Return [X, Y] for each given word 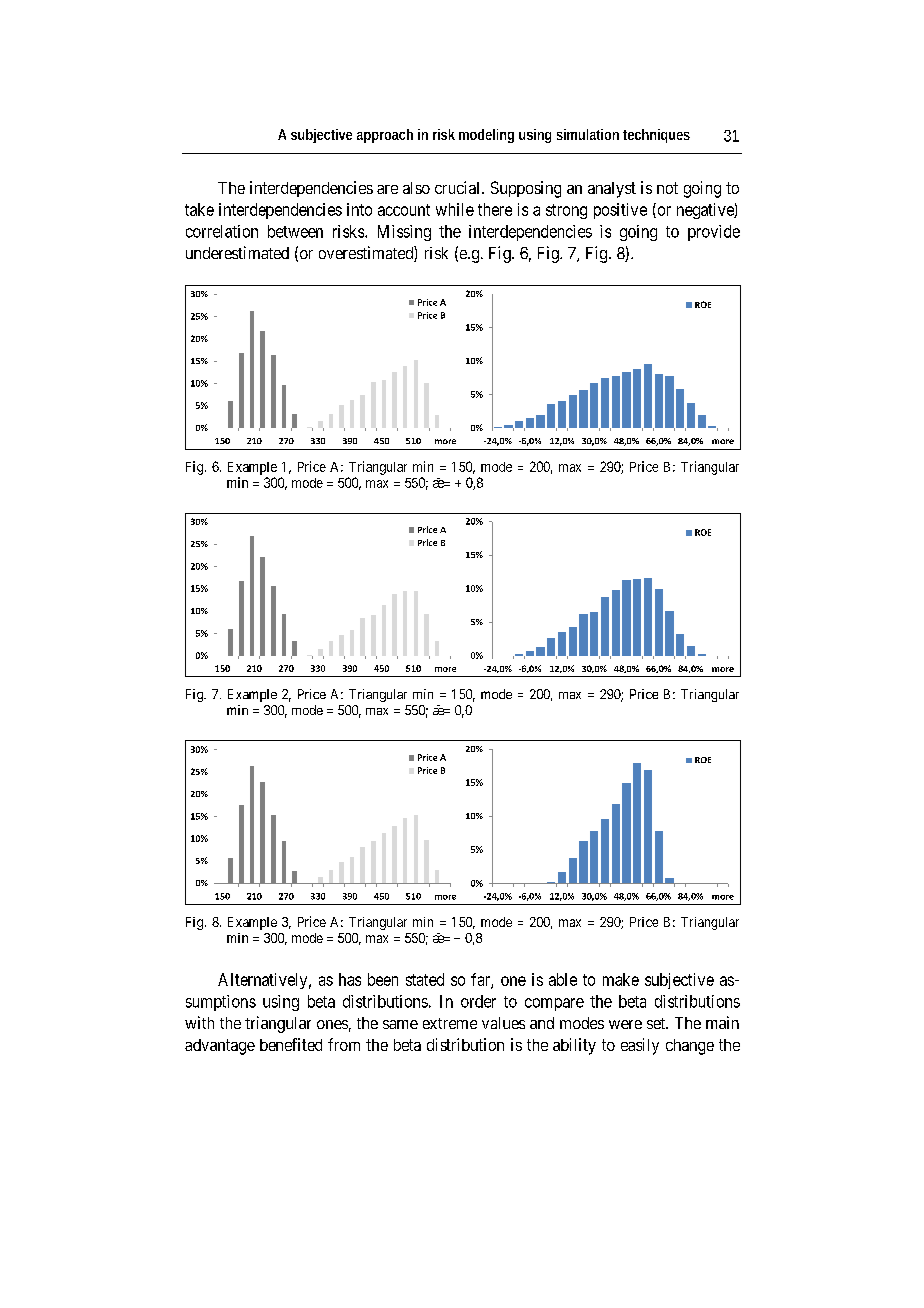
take [199, 209]
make [621, 979]
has [350, 979]
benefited [291, 1044]
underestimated [237, 252]
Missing [404, 233]
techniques [656, 136]
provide [714, 233]
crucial [459, 187]
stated [425, 979]
